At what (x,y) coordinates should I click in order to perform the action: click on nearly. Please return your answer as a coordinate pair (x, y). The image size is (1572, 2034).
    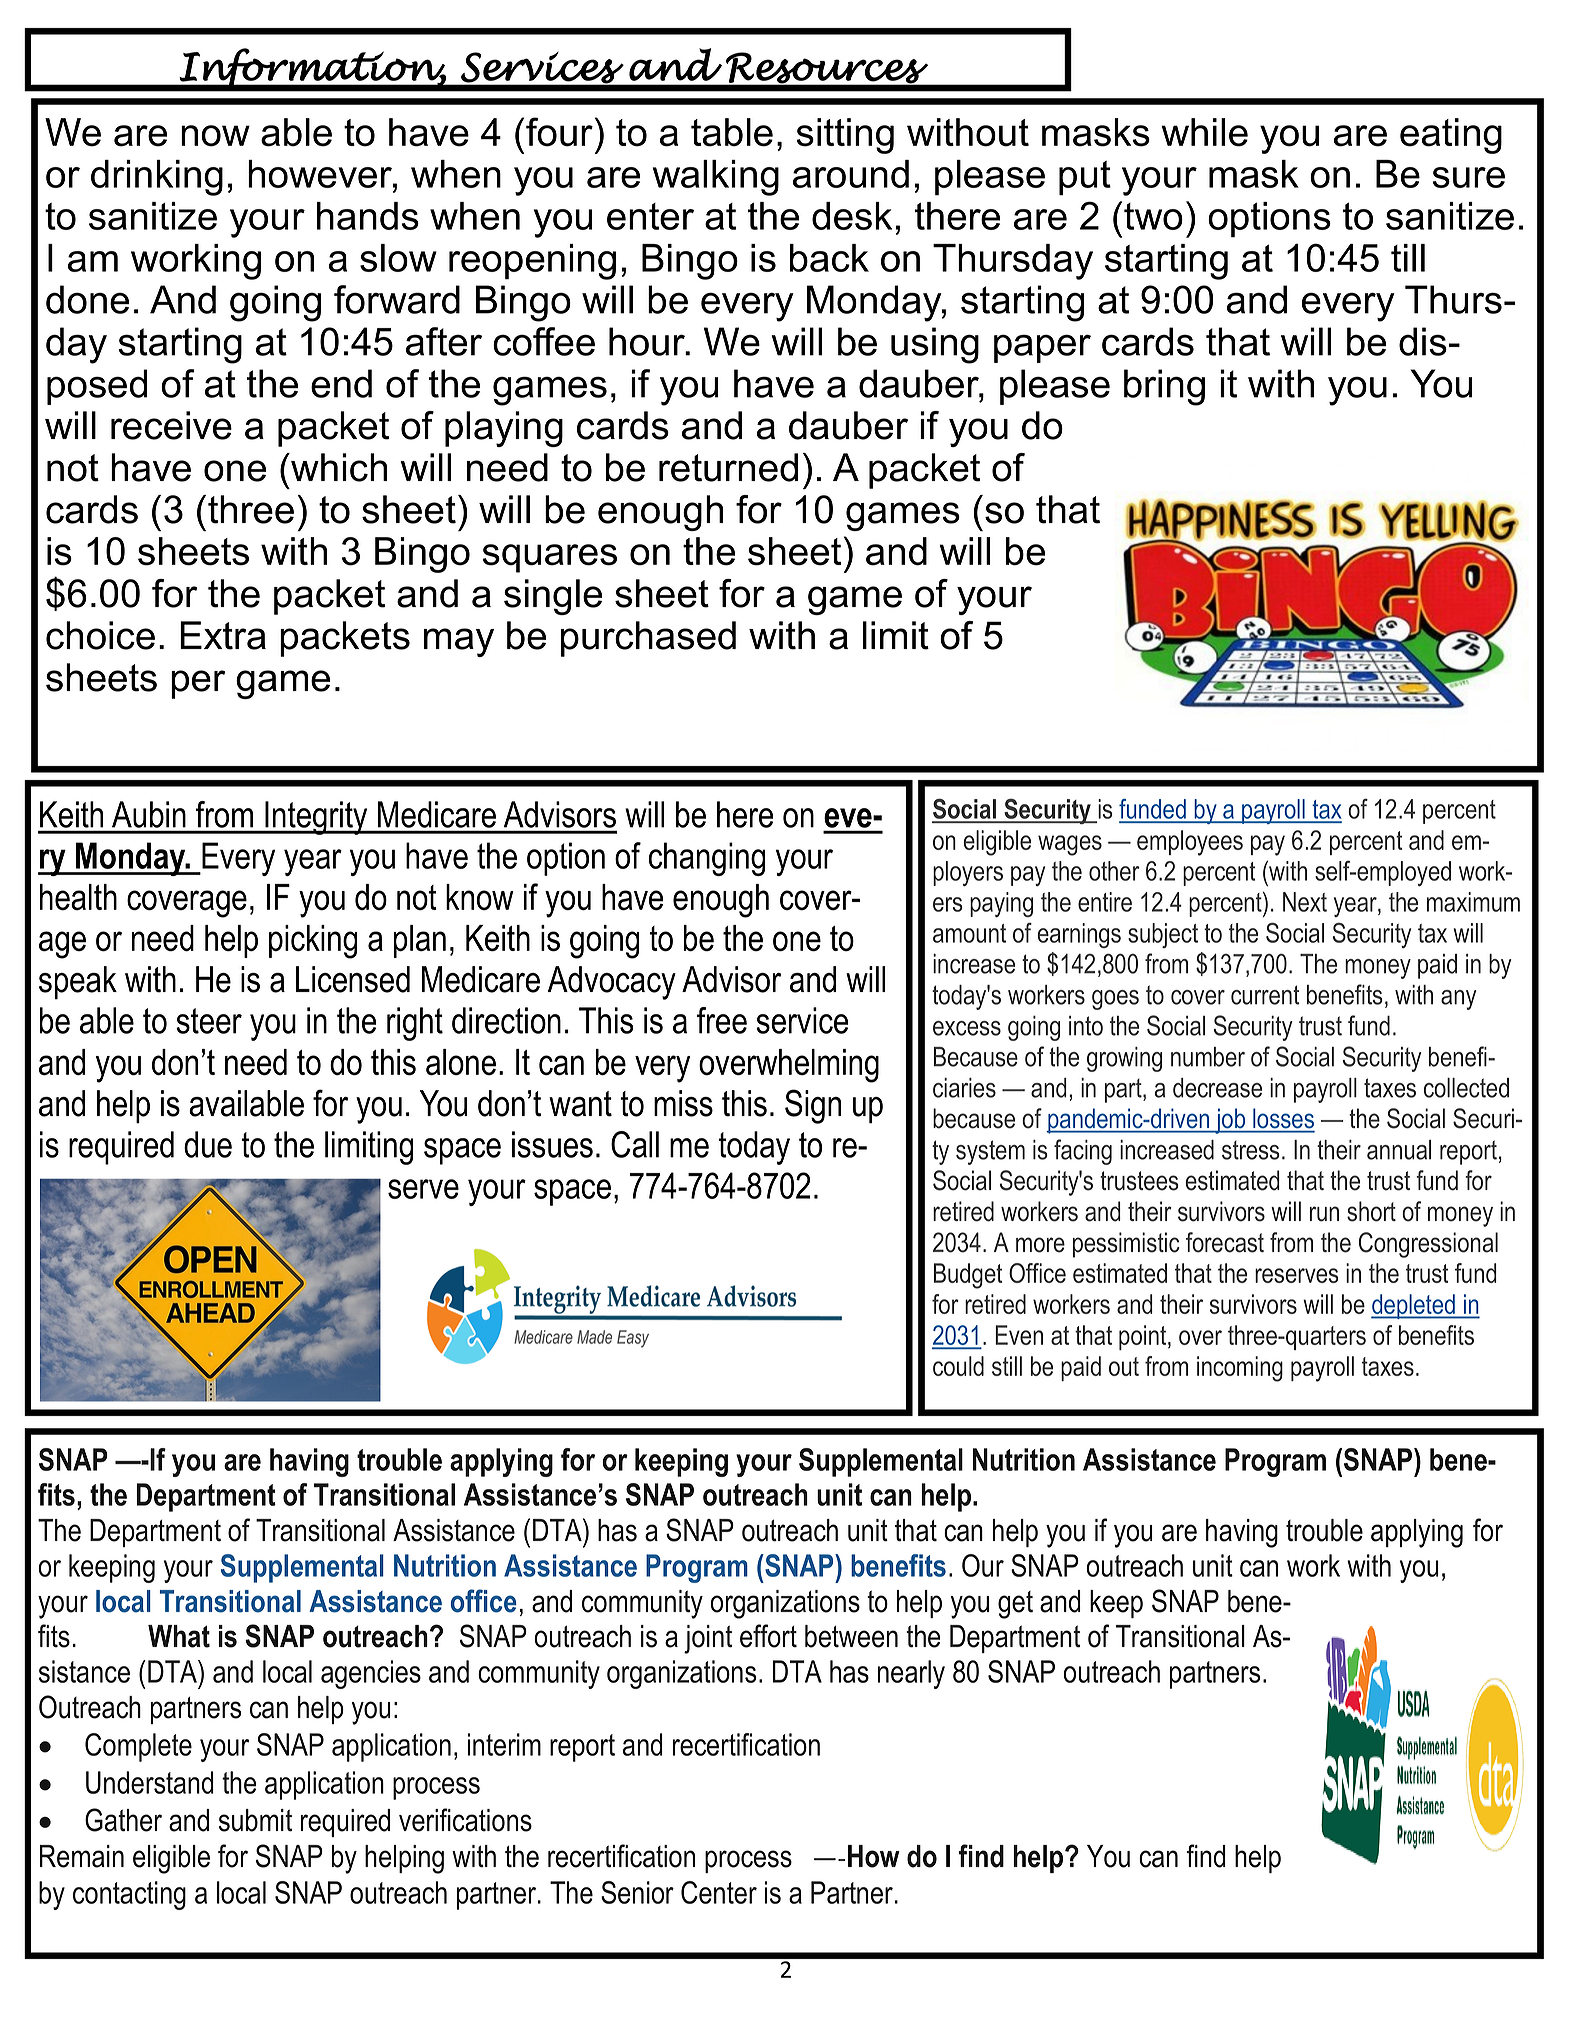
    Looking at the image, I should click on (911, 1674).
